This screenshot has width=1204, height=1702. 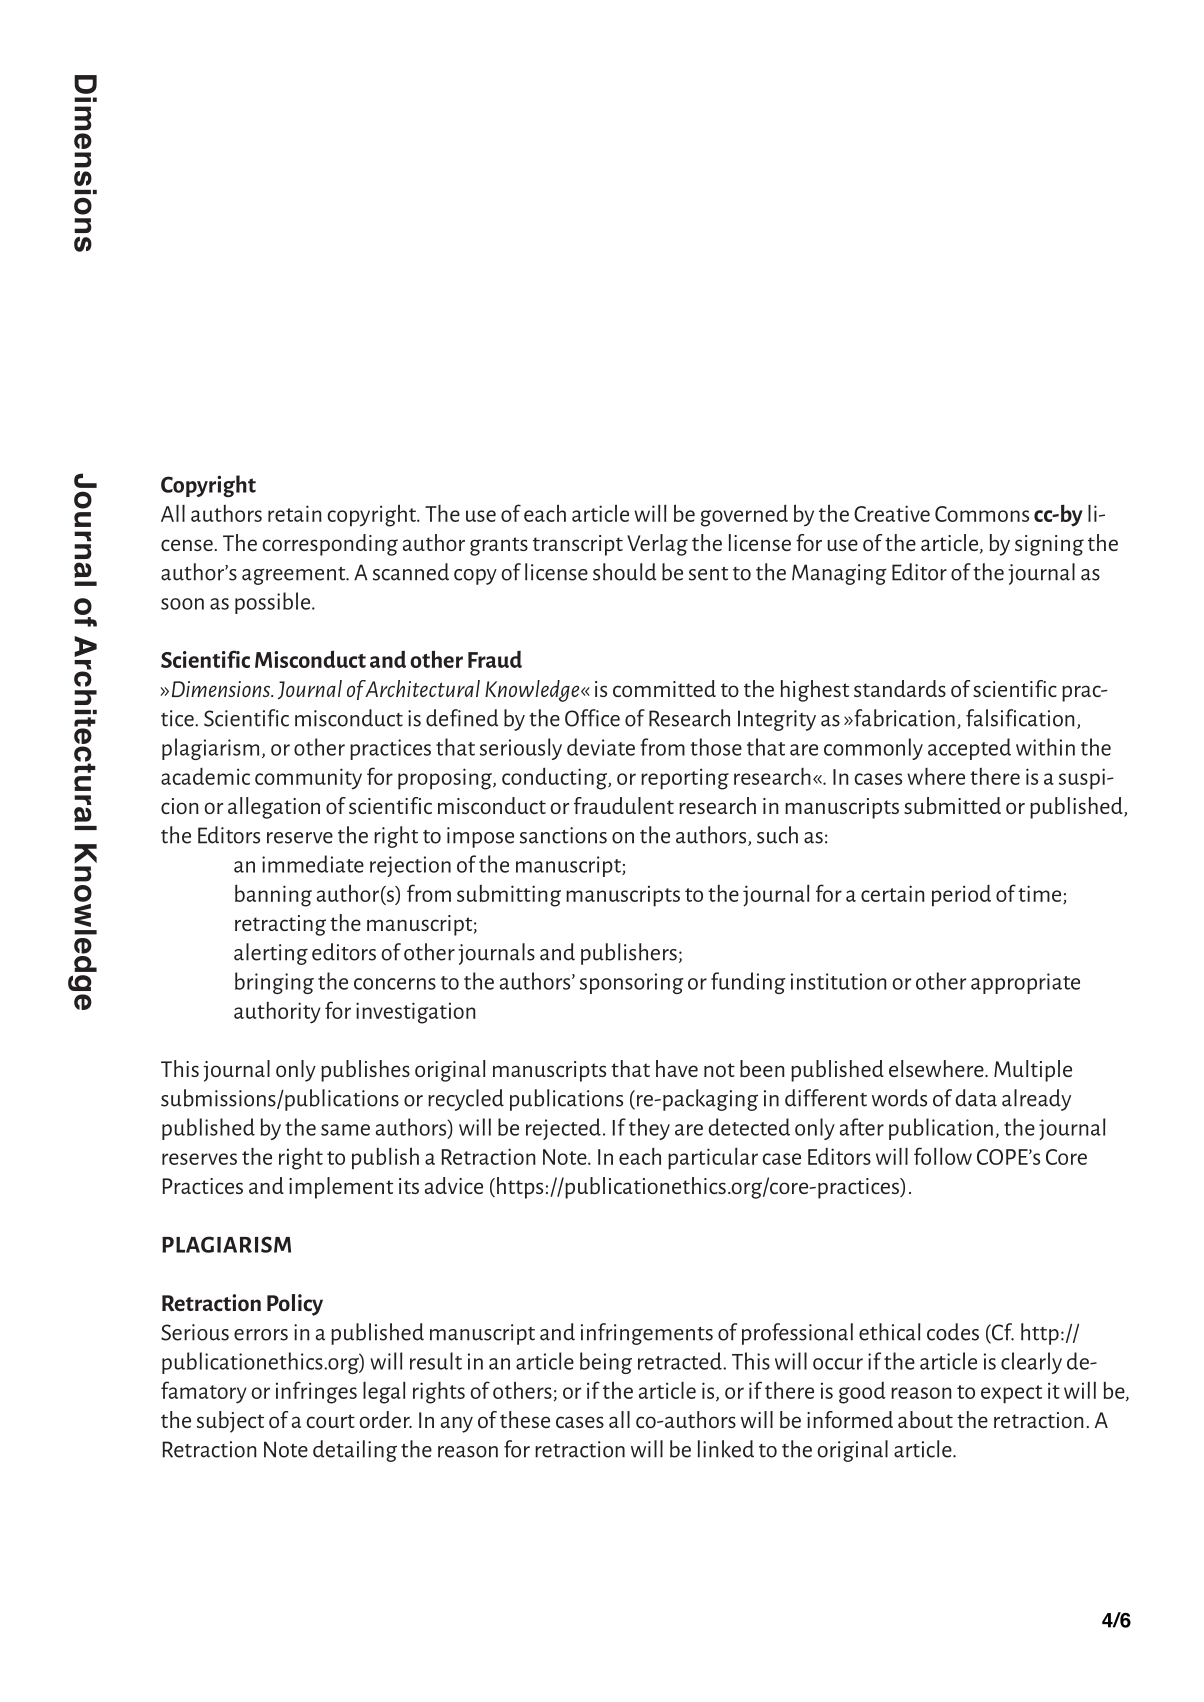 I want to click on appropriate, so click(x=1025, y=983).
